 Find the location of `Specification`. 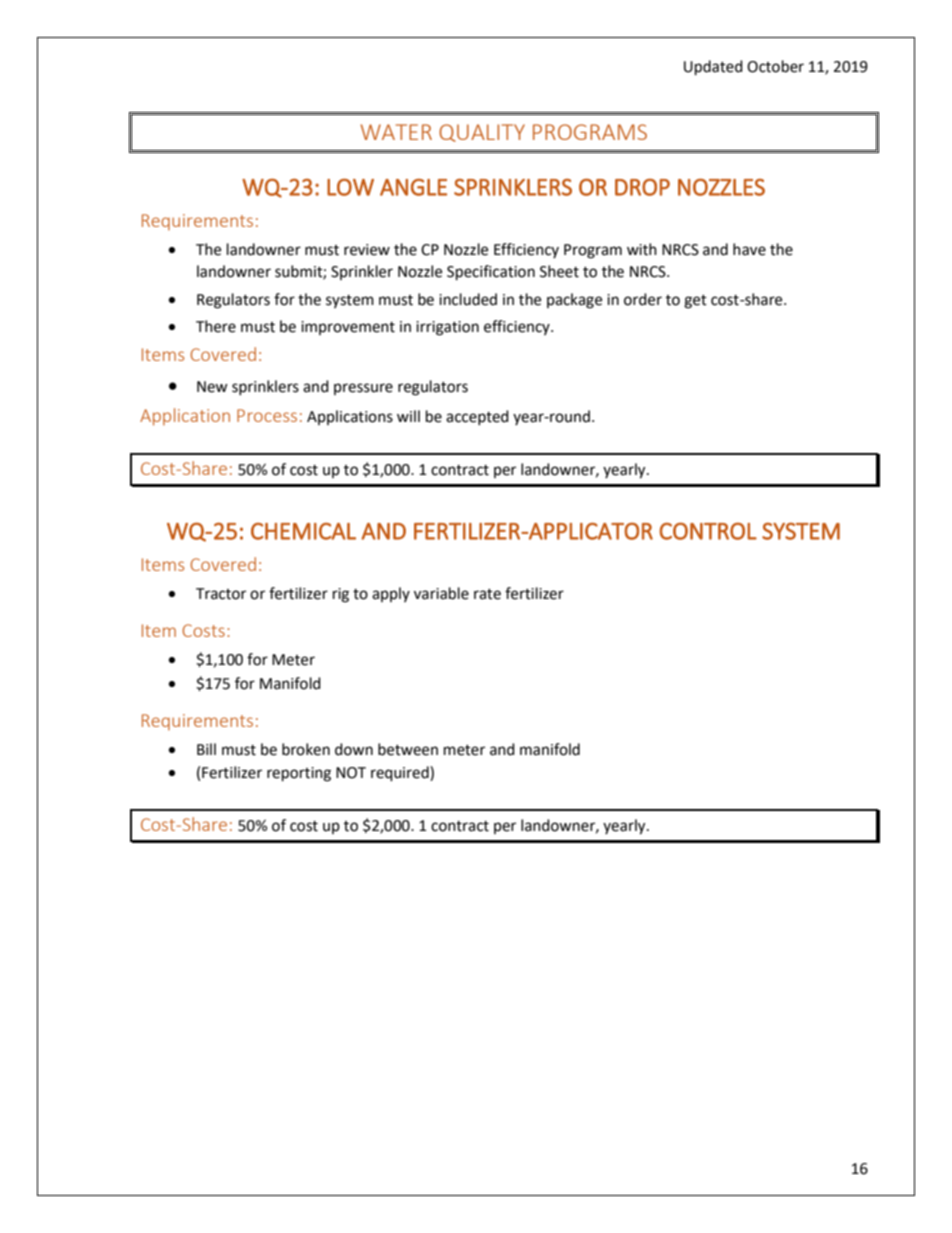

Specification is located at coordinates (491, 273).
